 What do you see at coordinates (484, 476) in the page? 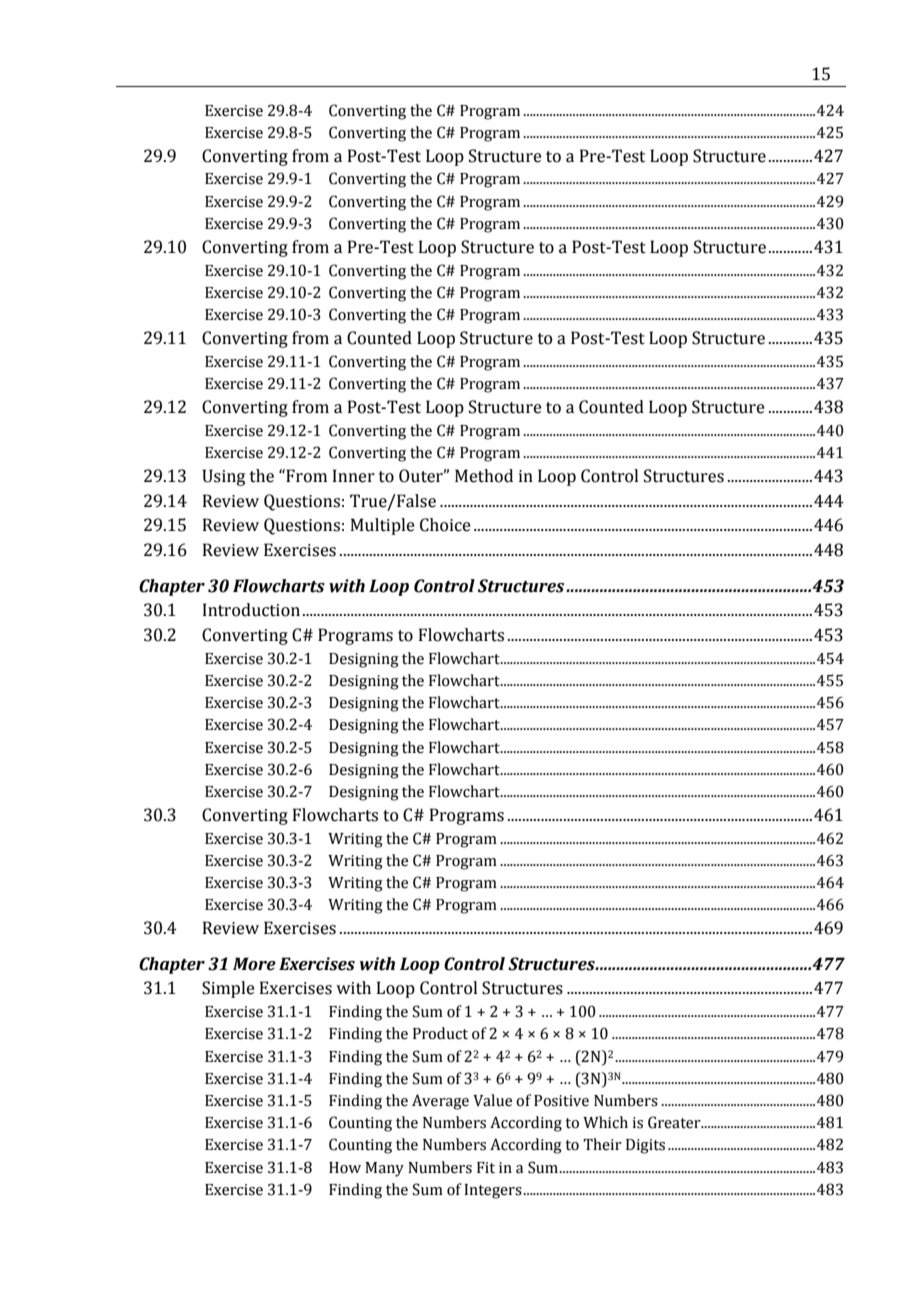
I see `Method` at bounding box center [484, 476].
